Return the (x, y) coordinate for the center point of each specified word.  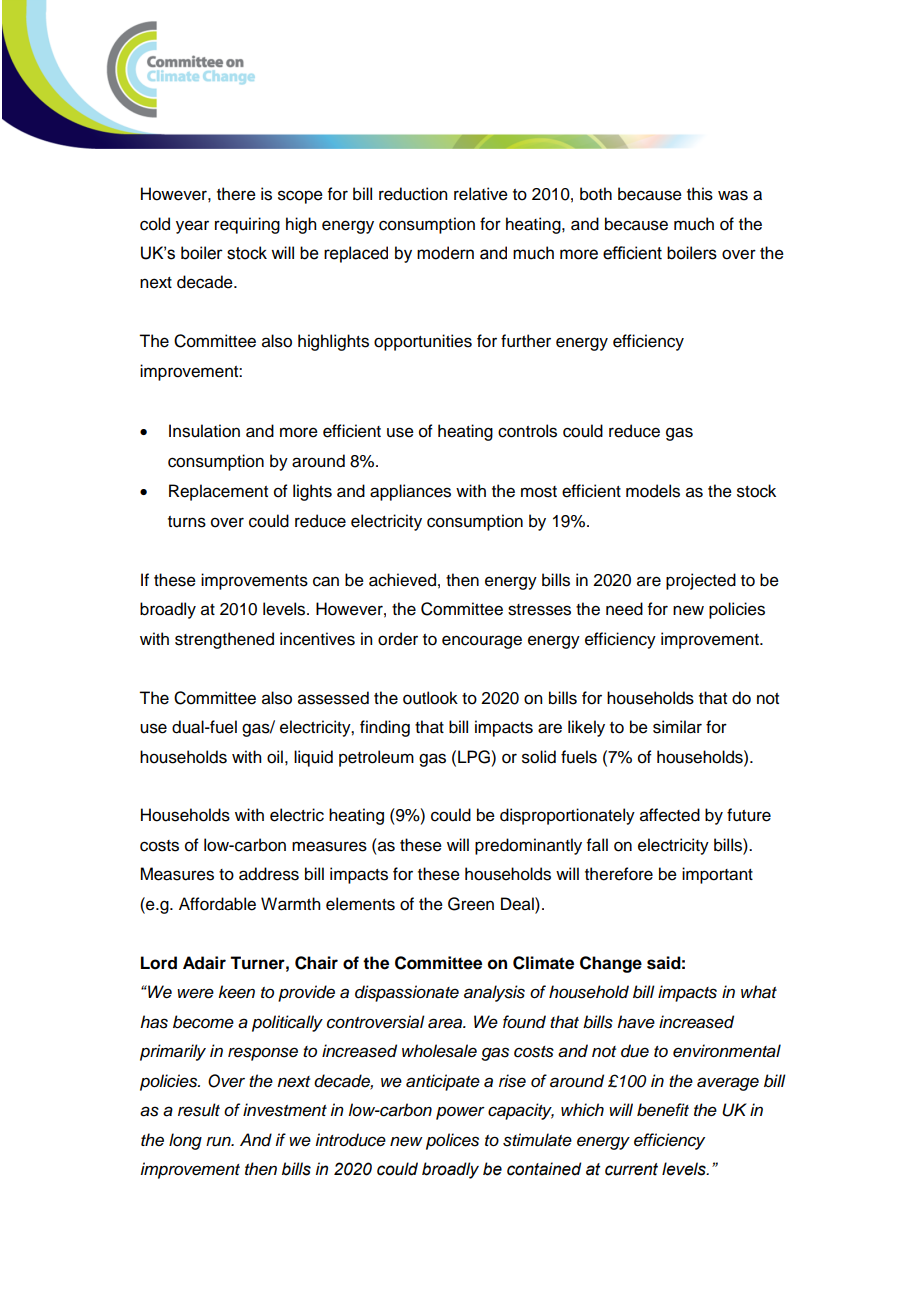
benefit (663, 1110)
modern (445, 253)
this (700, 194)
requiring (247, 225)
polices (452, 1141)
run (219, 1142)
